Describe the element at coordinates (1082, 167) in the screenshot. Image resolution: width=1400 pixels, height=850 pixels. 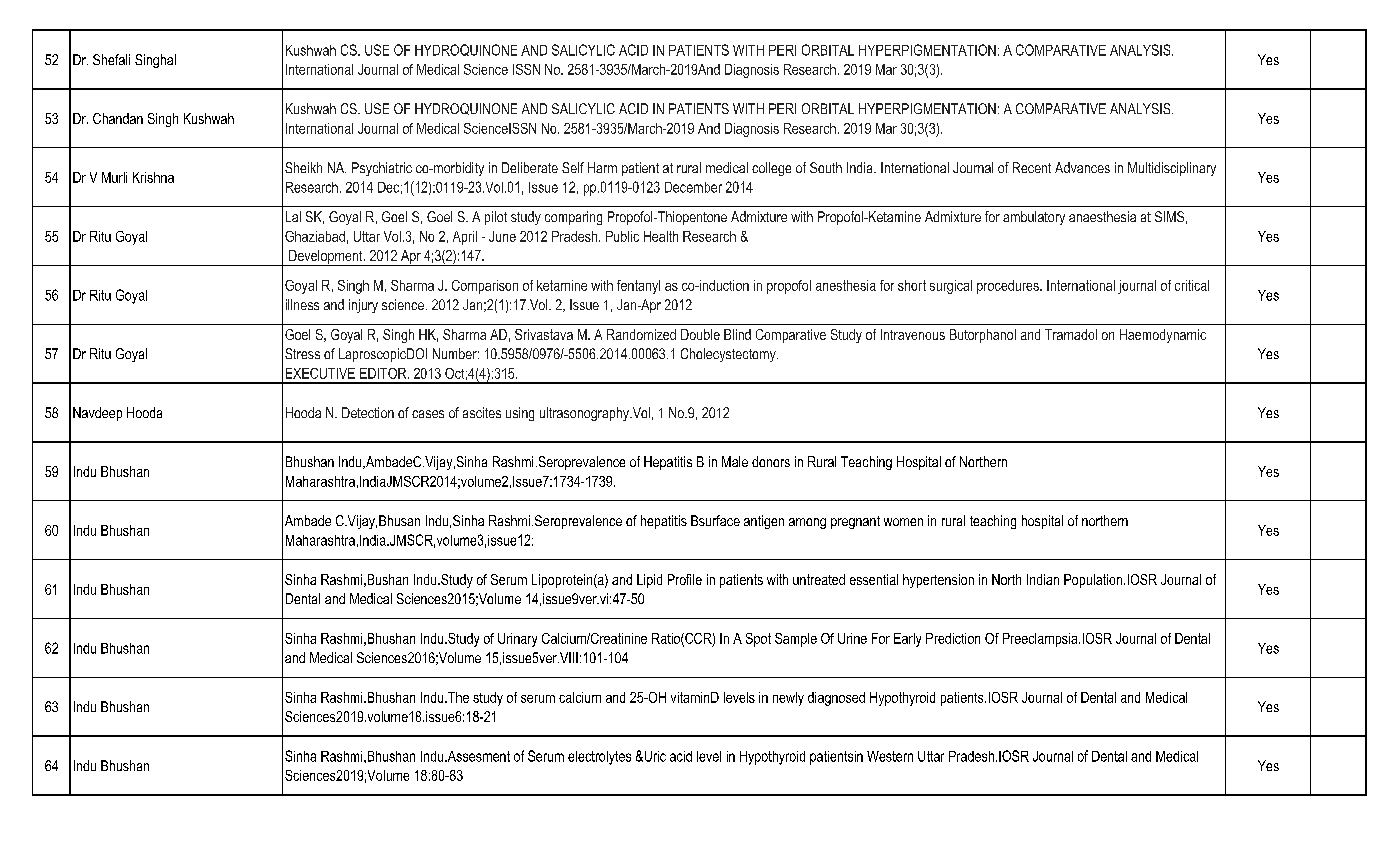
I see `Advances` at that location.
